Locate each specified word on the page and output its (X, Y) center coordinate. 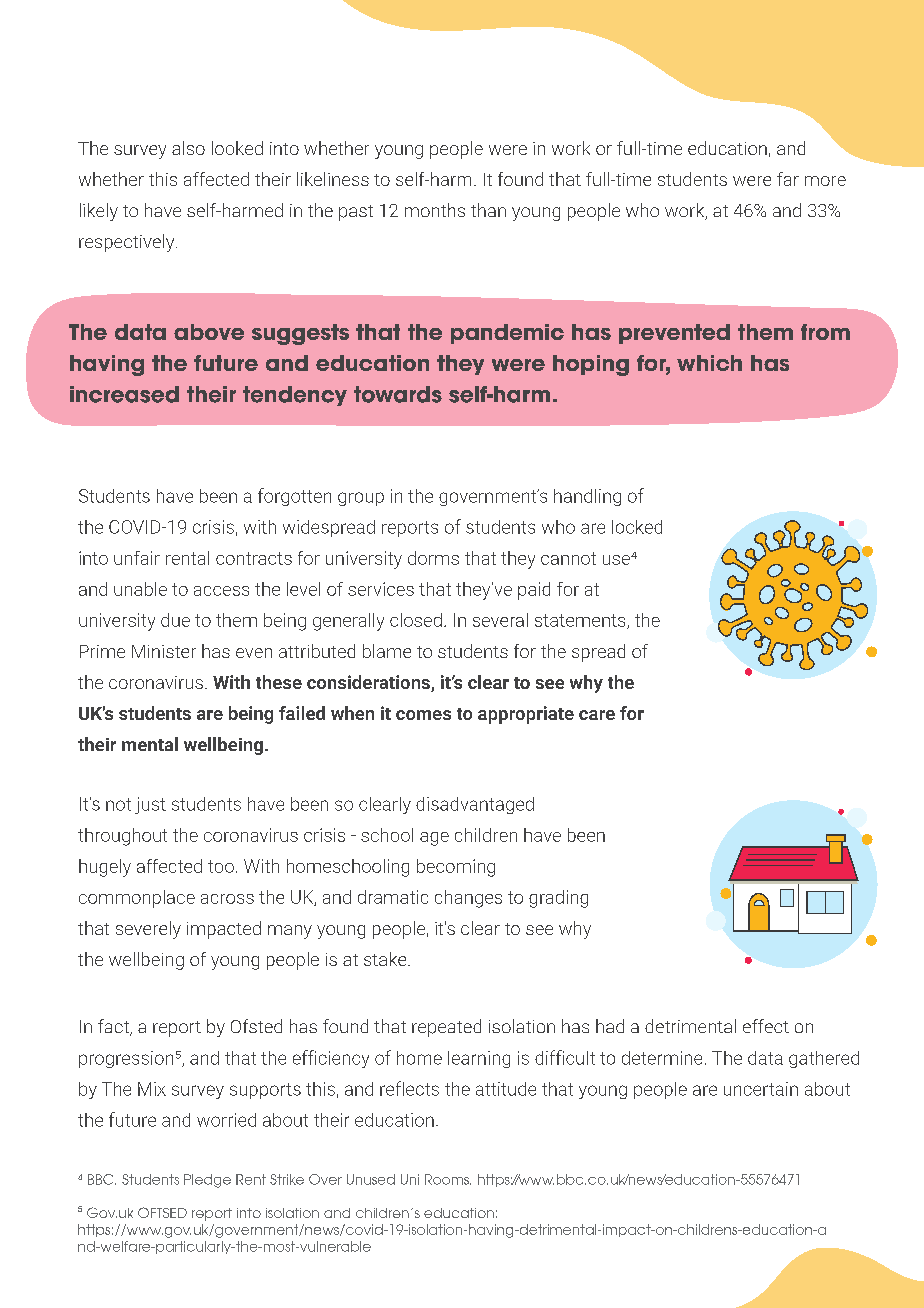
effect (766, 1026)
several (500, 620)
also (188, 148)
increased (124, 394)
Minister (164, 651)
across (227, 899)
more (825, 181)
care (597, 715)
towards (398, 394)
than (488, 210)
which (709, 363)
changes (468, 899)
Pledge (207, 1181)
